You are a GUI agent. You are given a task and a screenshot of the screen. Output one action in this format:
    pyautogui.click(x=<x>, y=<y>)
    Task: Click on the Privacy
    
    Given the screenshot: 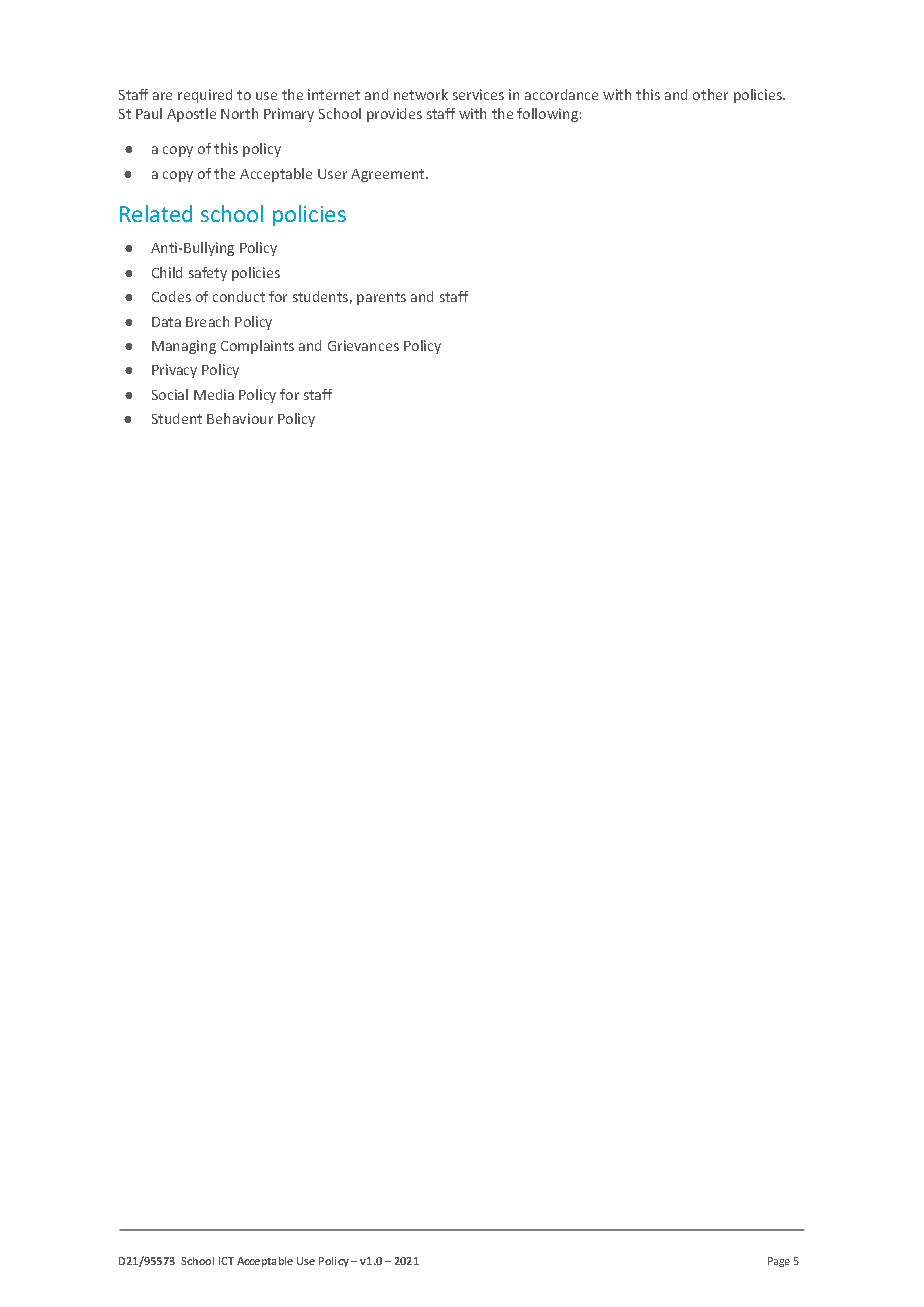 What is the action you would take?
    pyautogui.click(x=174, y=371)
